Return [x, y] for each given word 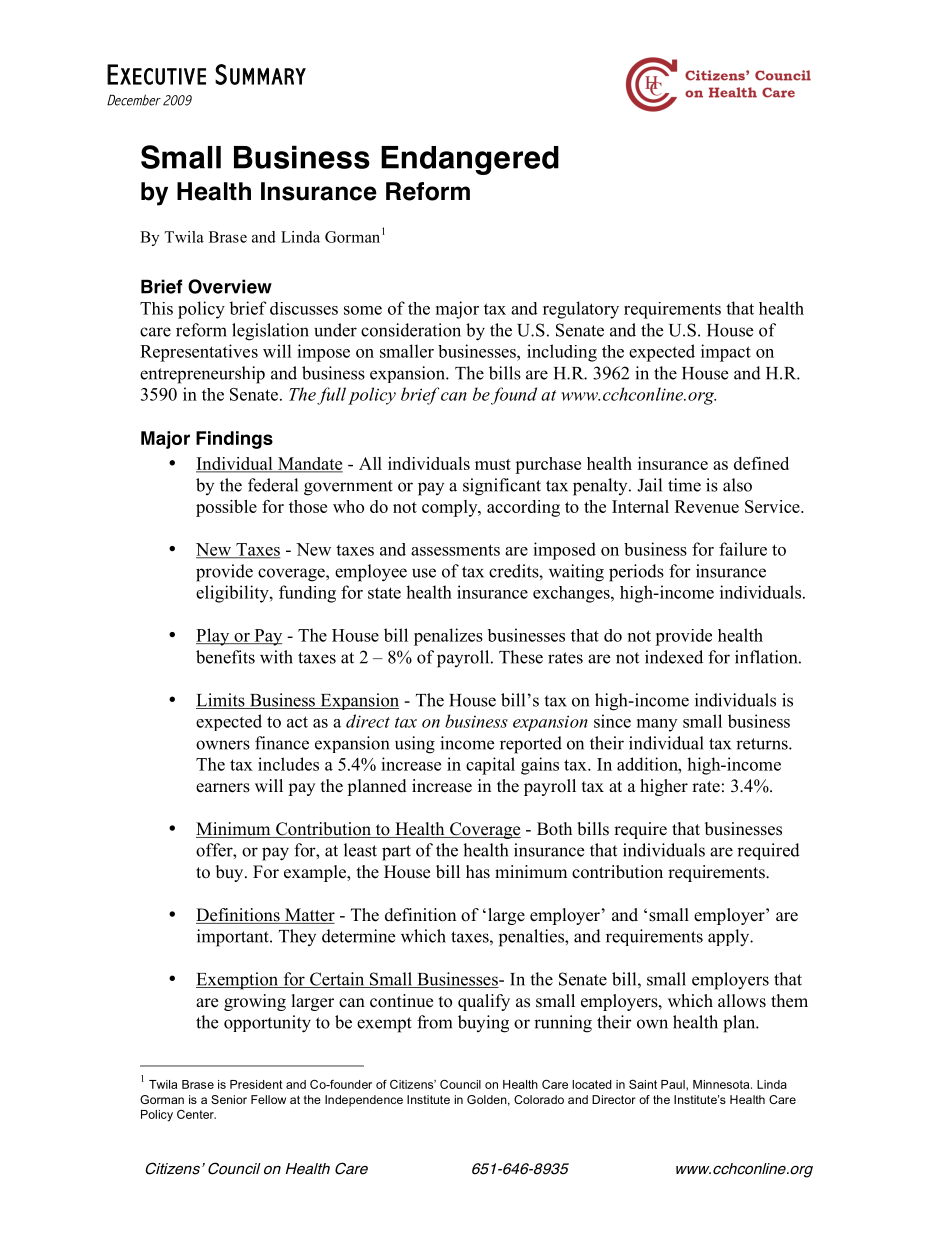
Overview [230, 286]
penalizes [448, 637]
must [493, 464]
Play [214, 637]
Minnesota [722, 1084]
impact [726, 353]
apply [730, 938]
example [316, 873]
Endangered [470, 160]
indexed [674, 657]
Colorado [539, 1099]
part [396, 853]
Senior [229, 1099]
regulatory [581, 310]
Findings [234, 440]
